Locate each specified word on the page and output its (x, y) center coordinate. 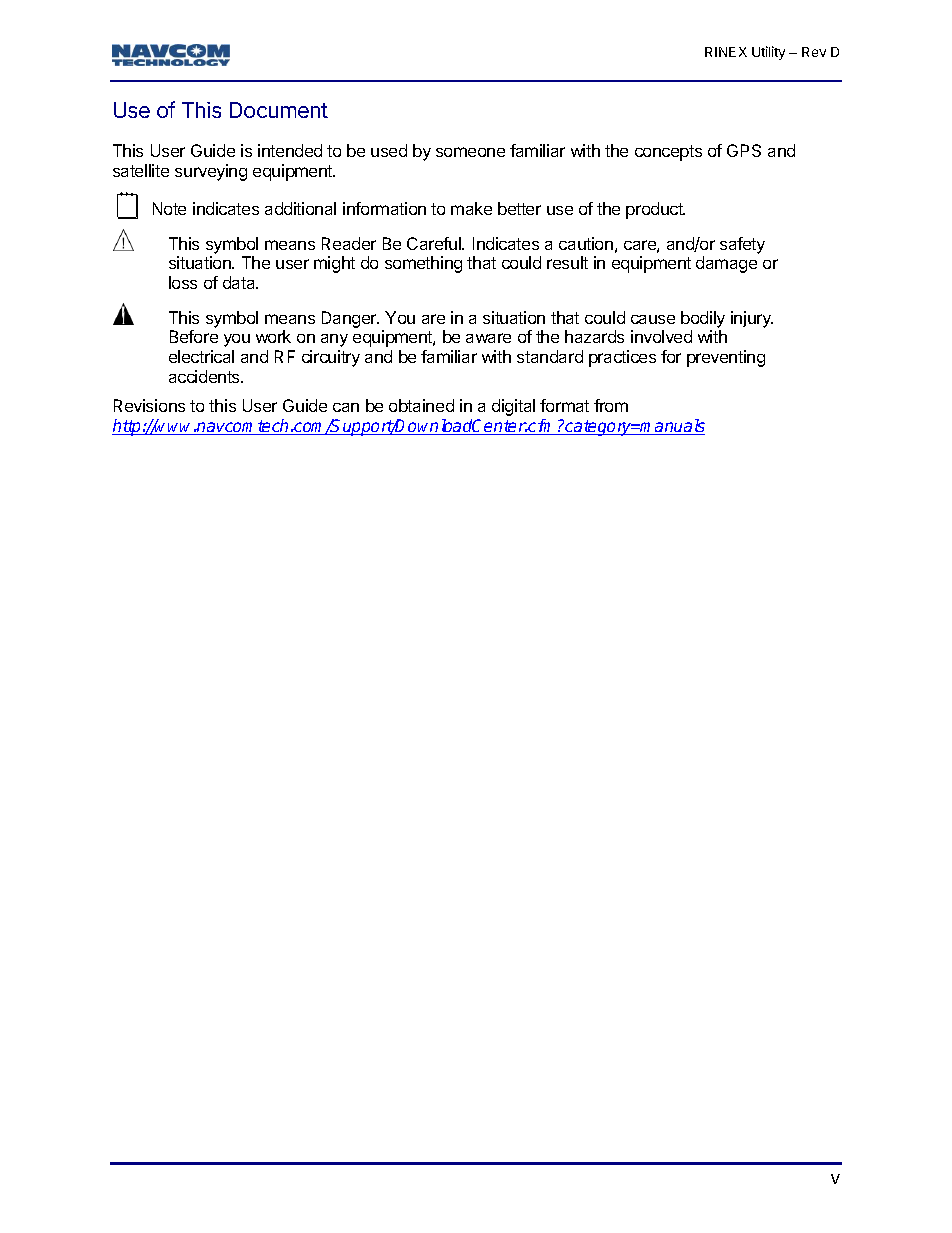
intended (290, 150)
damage (726, 264)
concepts (668, 153)
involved (661, 336)
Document (279, 110)
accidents (205, 376)
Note (169, 208)
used (389, 150)
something (423, 264)
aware (488, 338)
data (240, 282)
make (471, 208)
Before (194, 336)
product (655, 210)
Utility (768, 53)
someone (470, 152)
